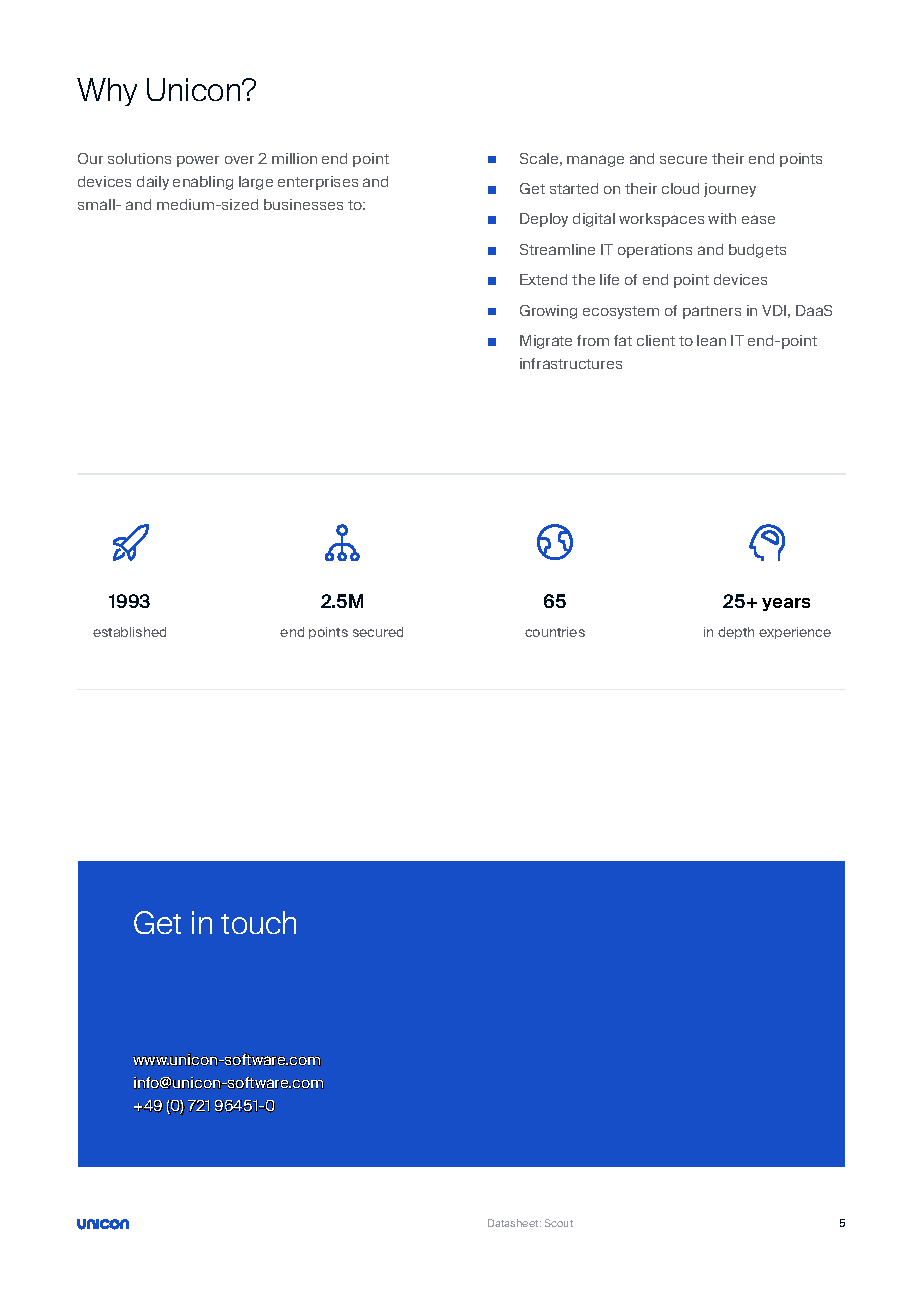 The height and width of the page is (1308, 924). Describe the element at coordinates (574, 188) in the page. I see `started` at that location.
